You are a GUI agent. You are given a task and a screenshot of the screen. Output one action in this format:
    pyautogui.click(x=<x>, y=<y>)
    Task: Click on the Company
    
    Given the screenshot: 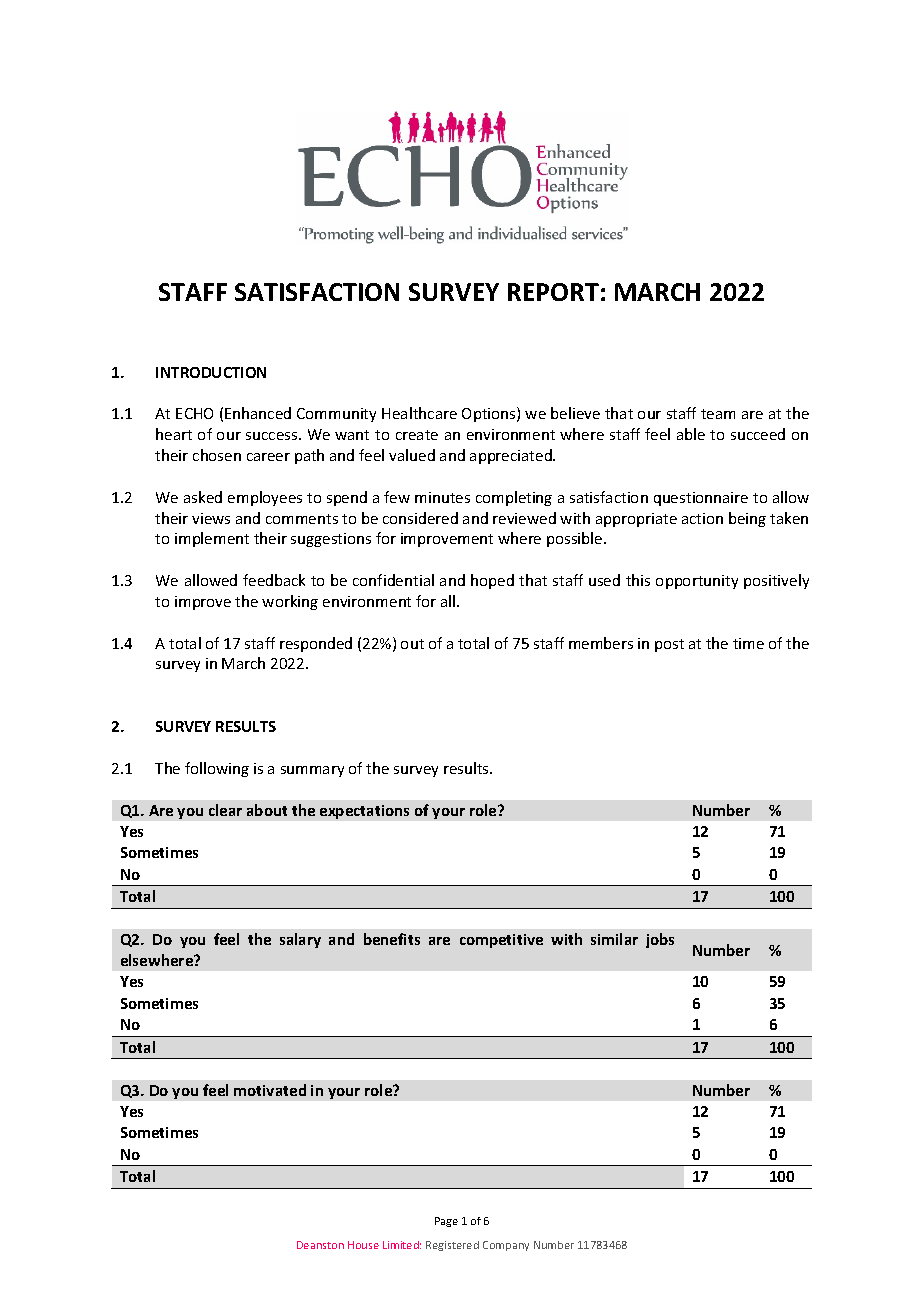 What is the action you would take?
    pyautogui.click(x=506, y=1246)
